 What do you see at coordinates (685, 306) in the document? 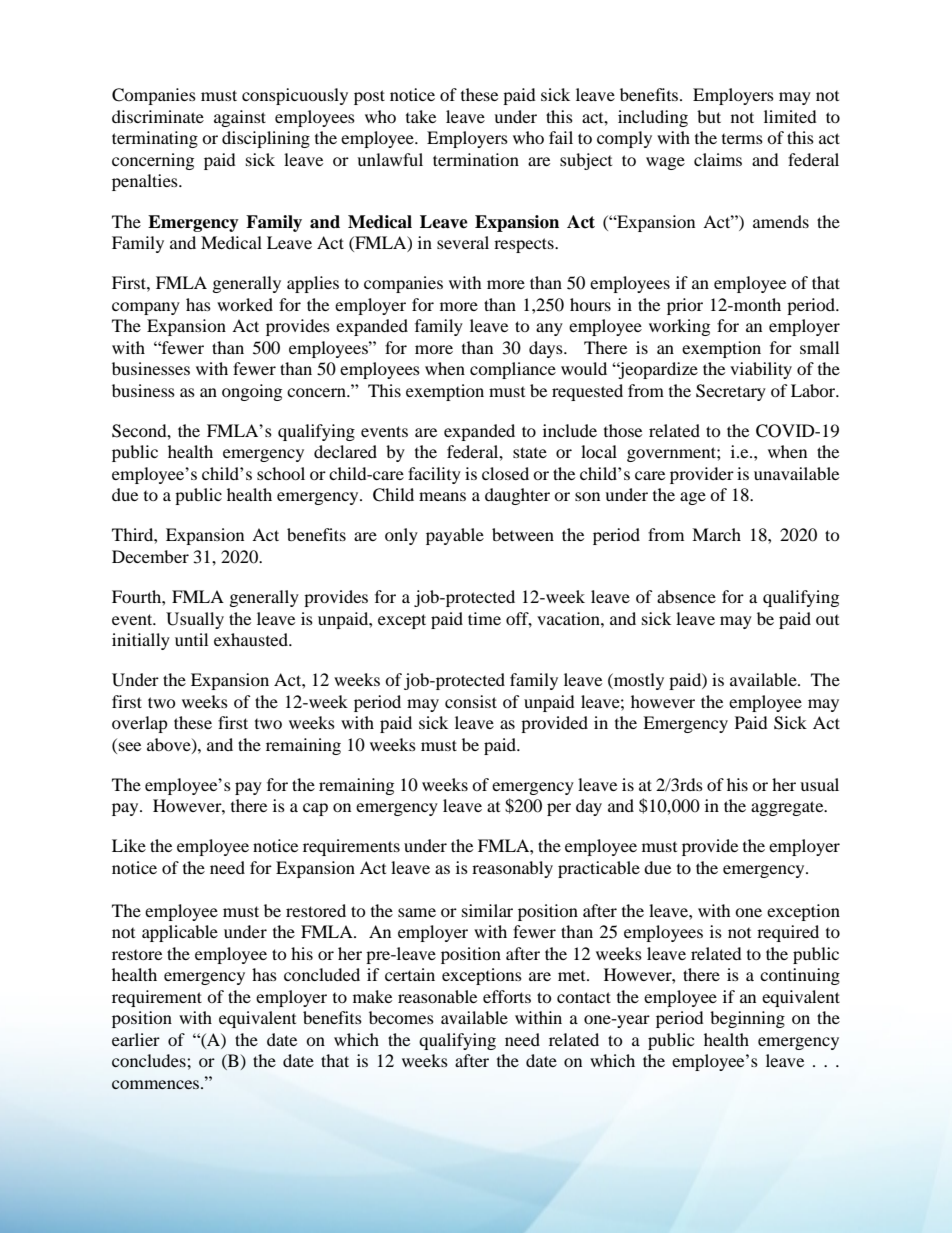
I see `prior` at bounding box center [685, 306].
